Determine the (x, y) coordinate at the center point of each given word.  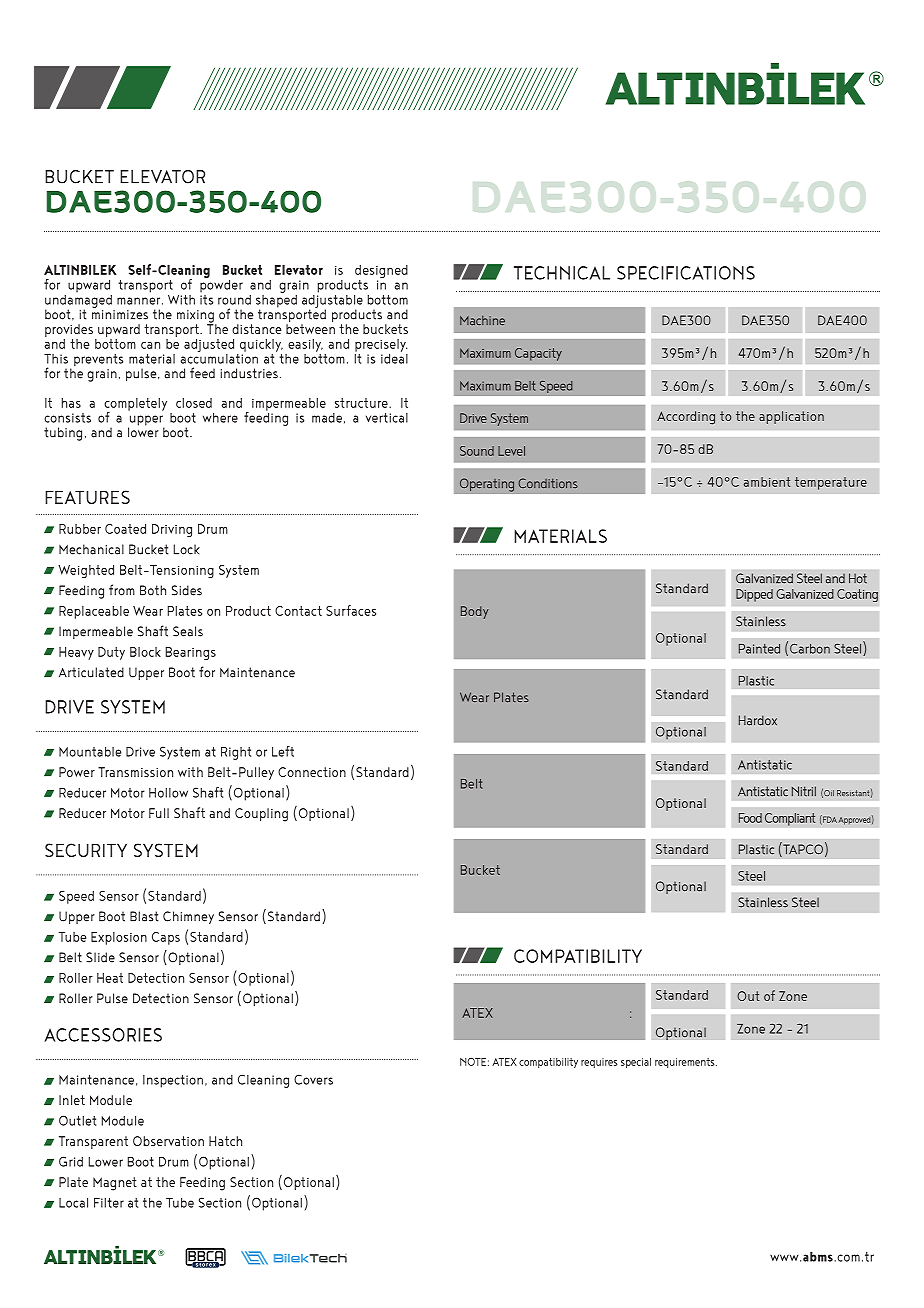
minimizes (120, 315)
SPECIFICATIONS (686, 273)
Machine (482, 320)
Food (750, 818)
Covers (313, 1079)
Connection (312, 772)
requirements (686, 1063)
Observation (168, 1141)
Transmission (135, 772)
